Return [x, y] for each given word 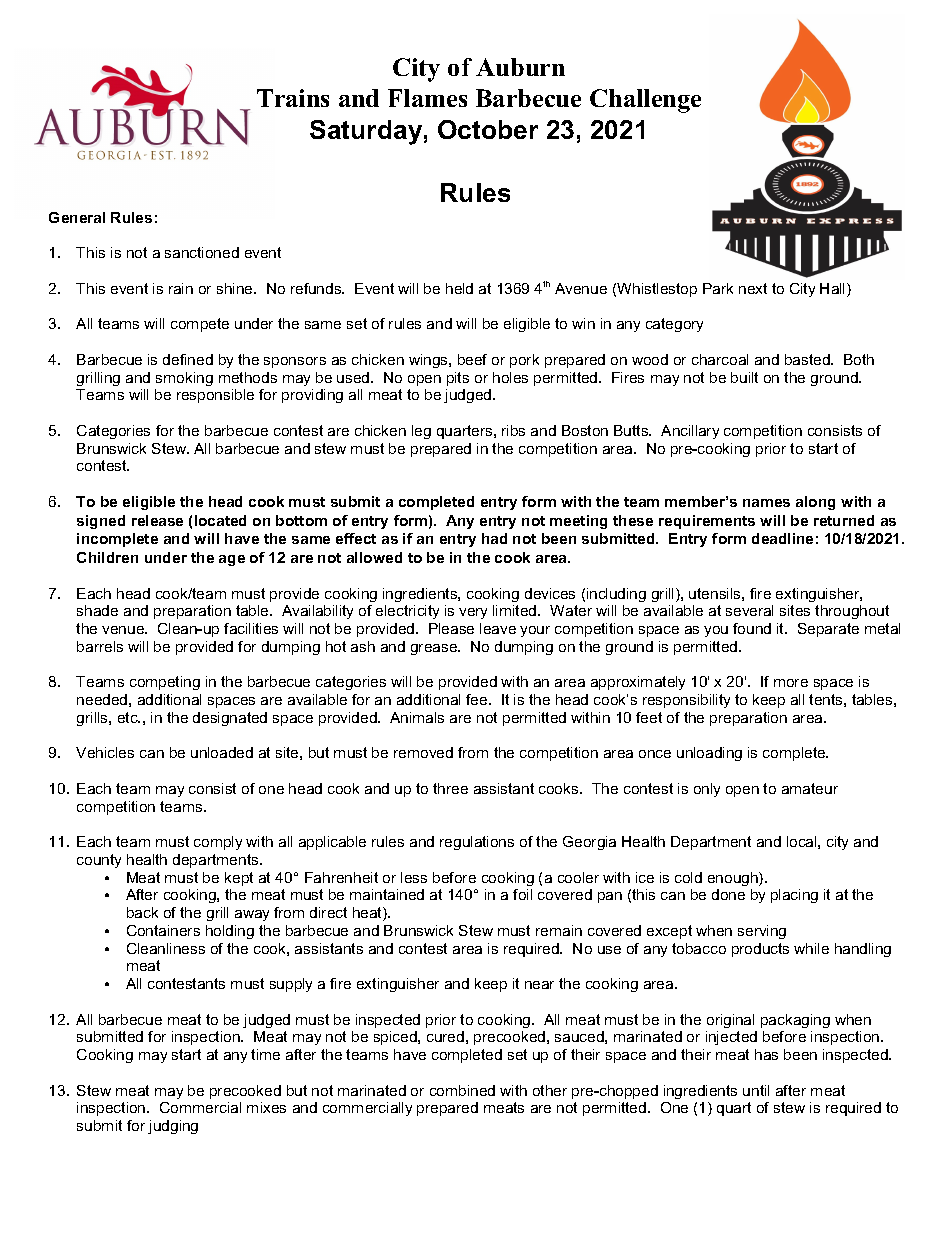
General [77, 217]
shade [97, 610]
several [749, 610]
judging [173, 1127]
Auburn [520, 67]
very [473, 613]
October [488, 129]
